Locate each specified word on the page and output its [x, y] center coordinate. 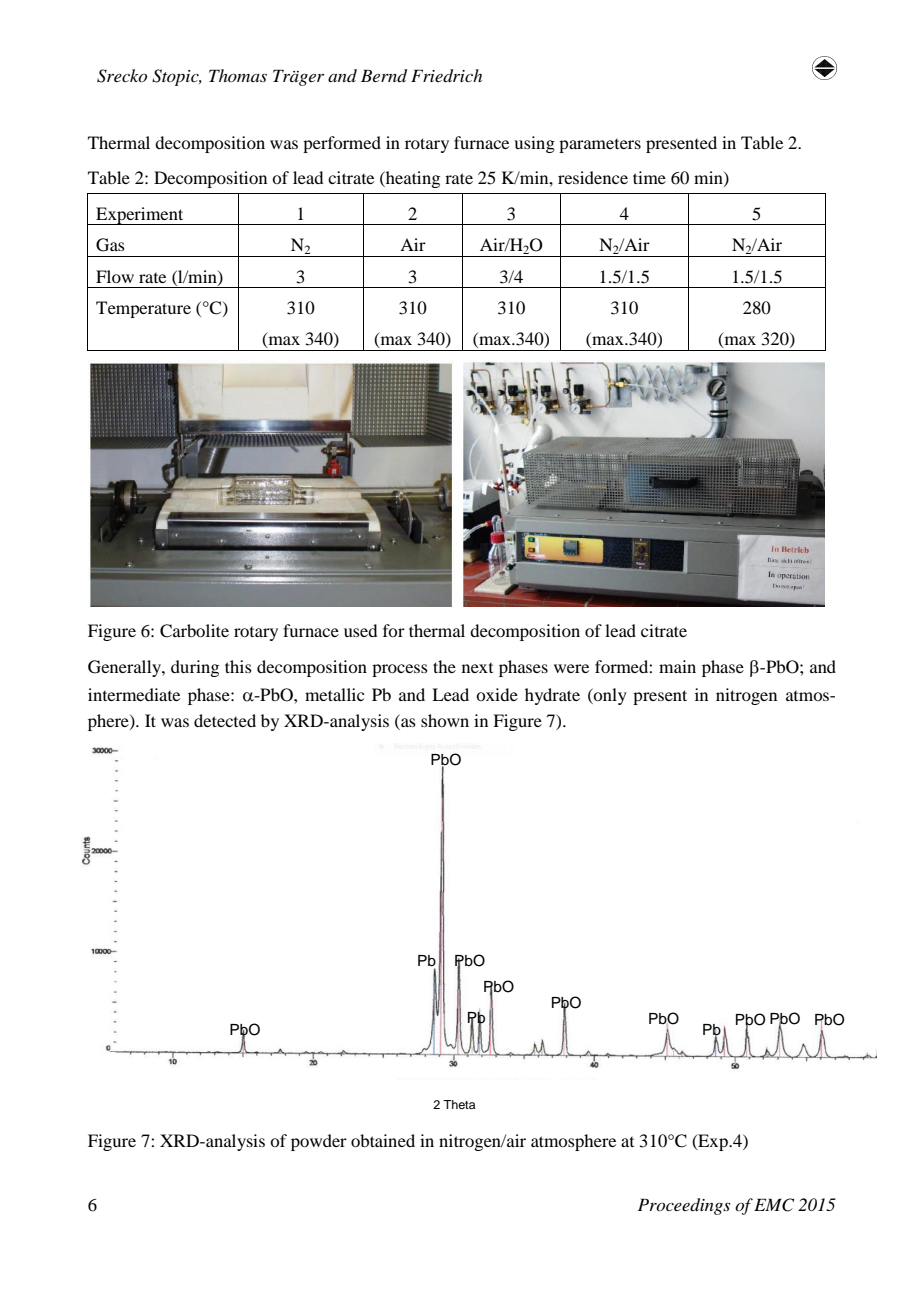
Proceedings [684, 1206]
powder [319, 1142]
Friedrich [446, 76]
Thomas [238, 75]
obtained [383, 1140]
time [649, 177]
